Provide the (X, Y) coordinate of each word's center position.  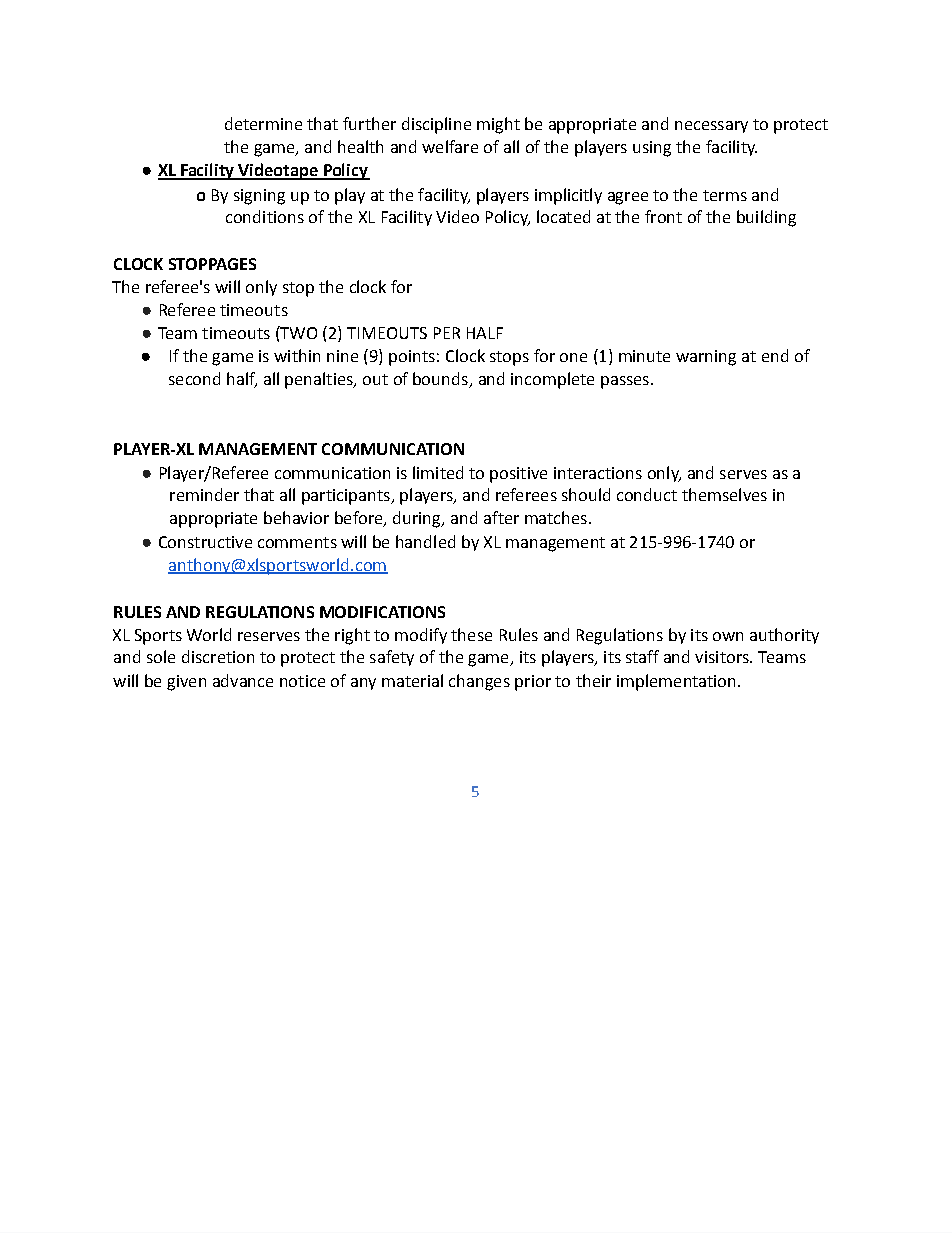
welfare (450, 146)
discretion (218, 656)
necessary (711, 127)
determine (263, 123)
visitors (723, 657)
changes (479, 682)
